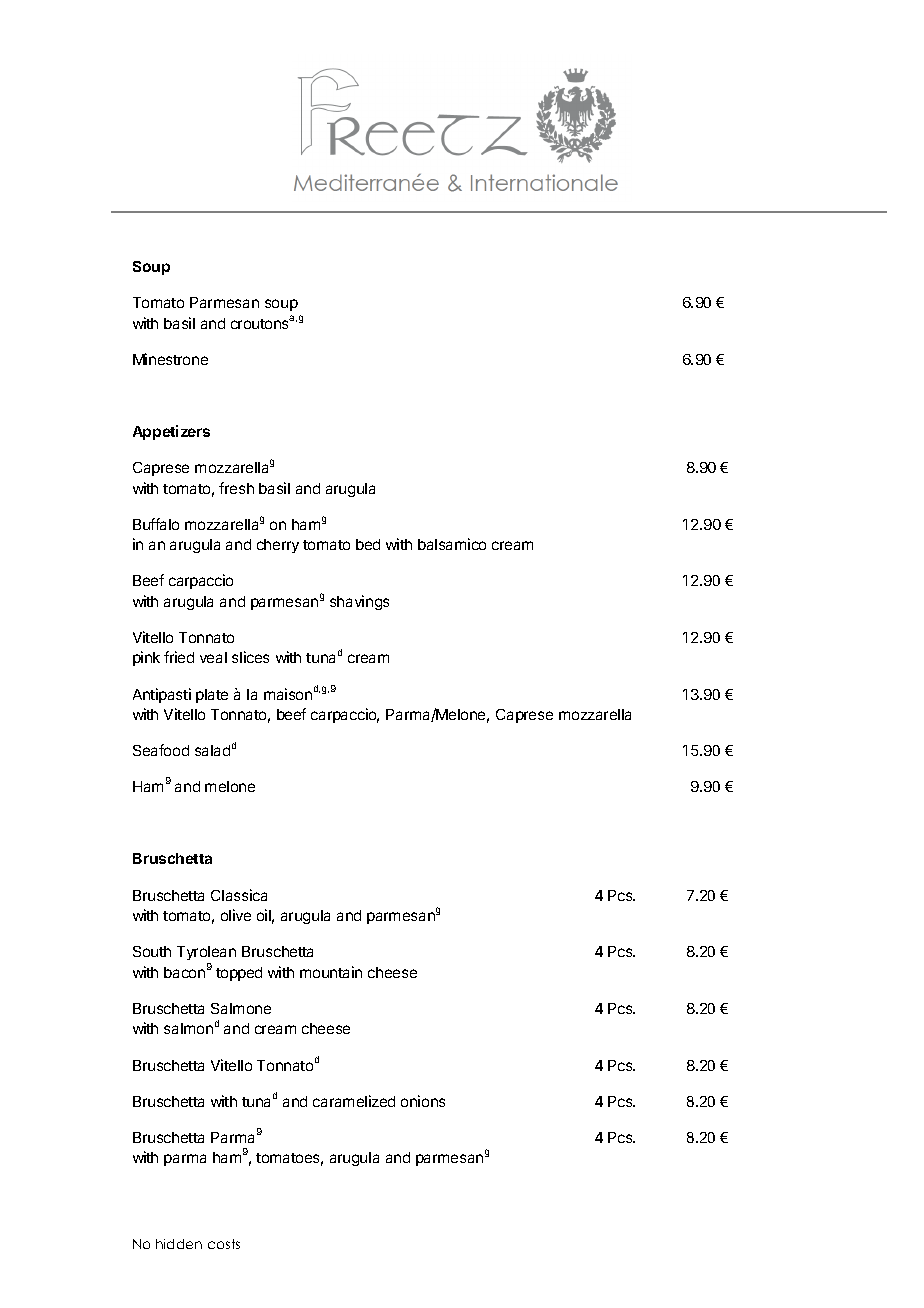 This document has height=1308, width=924. What do you see at coordinates (331, 972) in the document?
I see `mountain` at bounding box center [331, 972].
